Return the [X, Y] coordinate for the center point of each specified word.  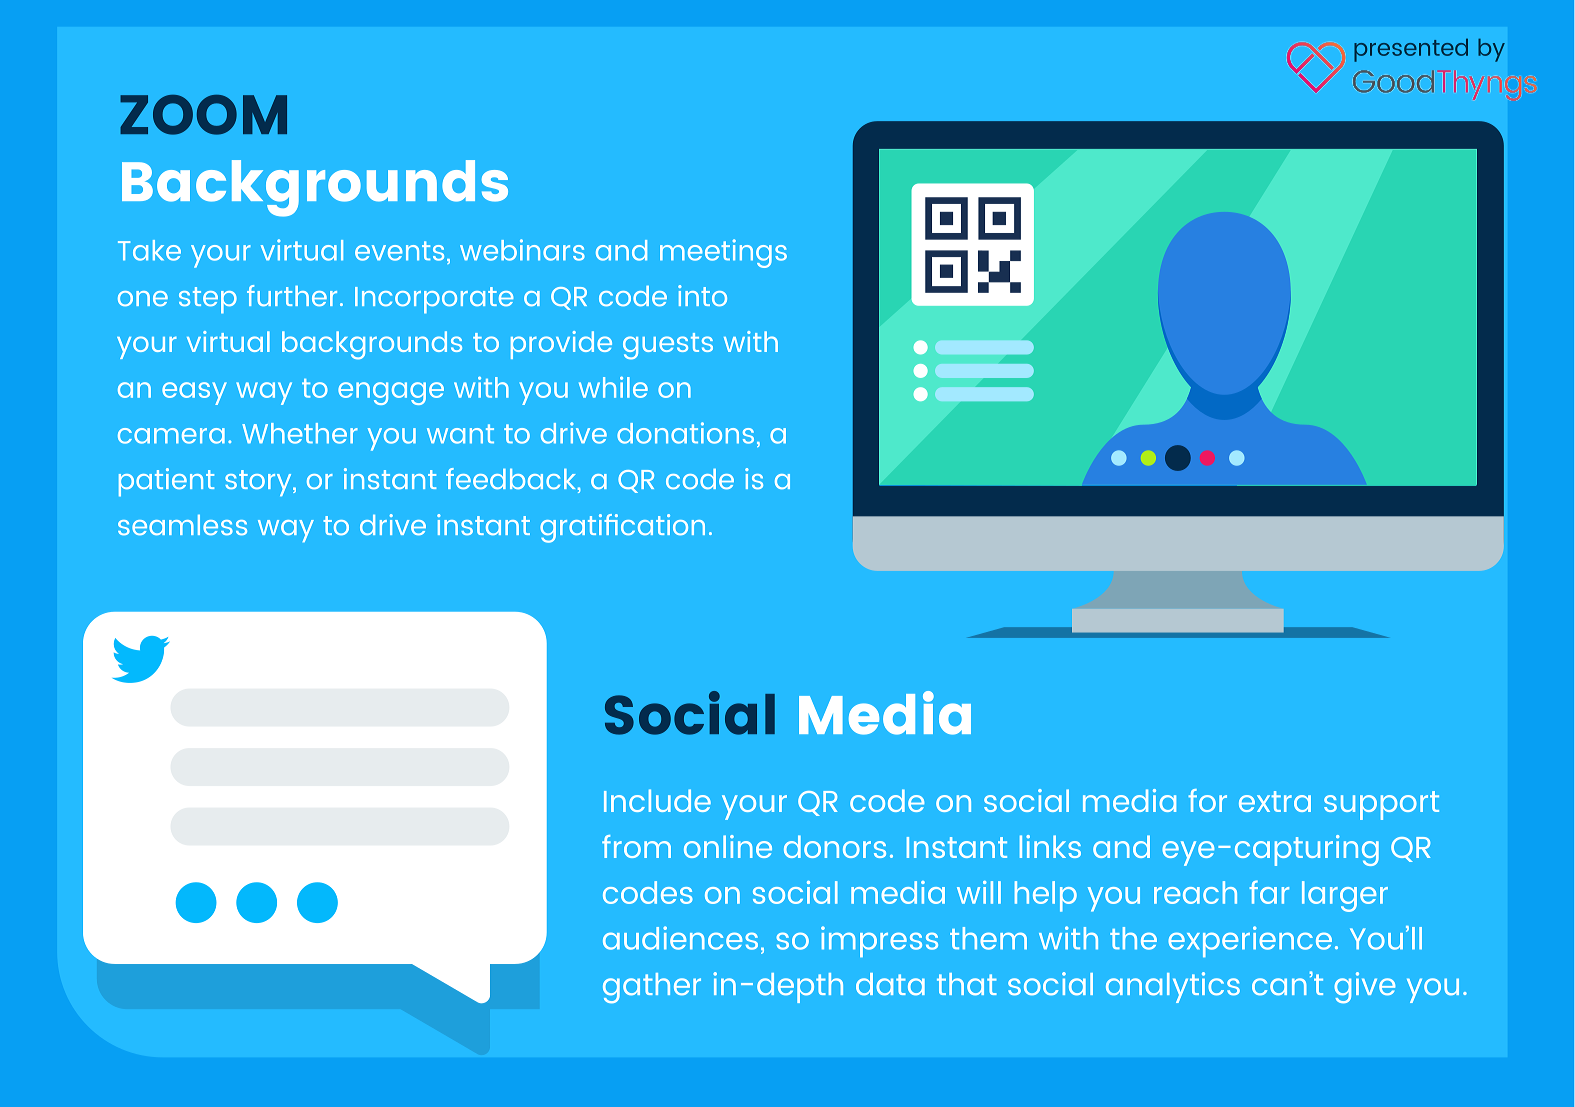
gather [652, 988]
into [702, 295]
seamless [182, 525]
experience [1250, 941]
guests [668, 346]
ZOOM [203, 115]
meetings [723, 253]
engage [391, 393]
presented [1411, 50]
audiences [680, 938]
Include [657, 800]
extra [1275, 801]
